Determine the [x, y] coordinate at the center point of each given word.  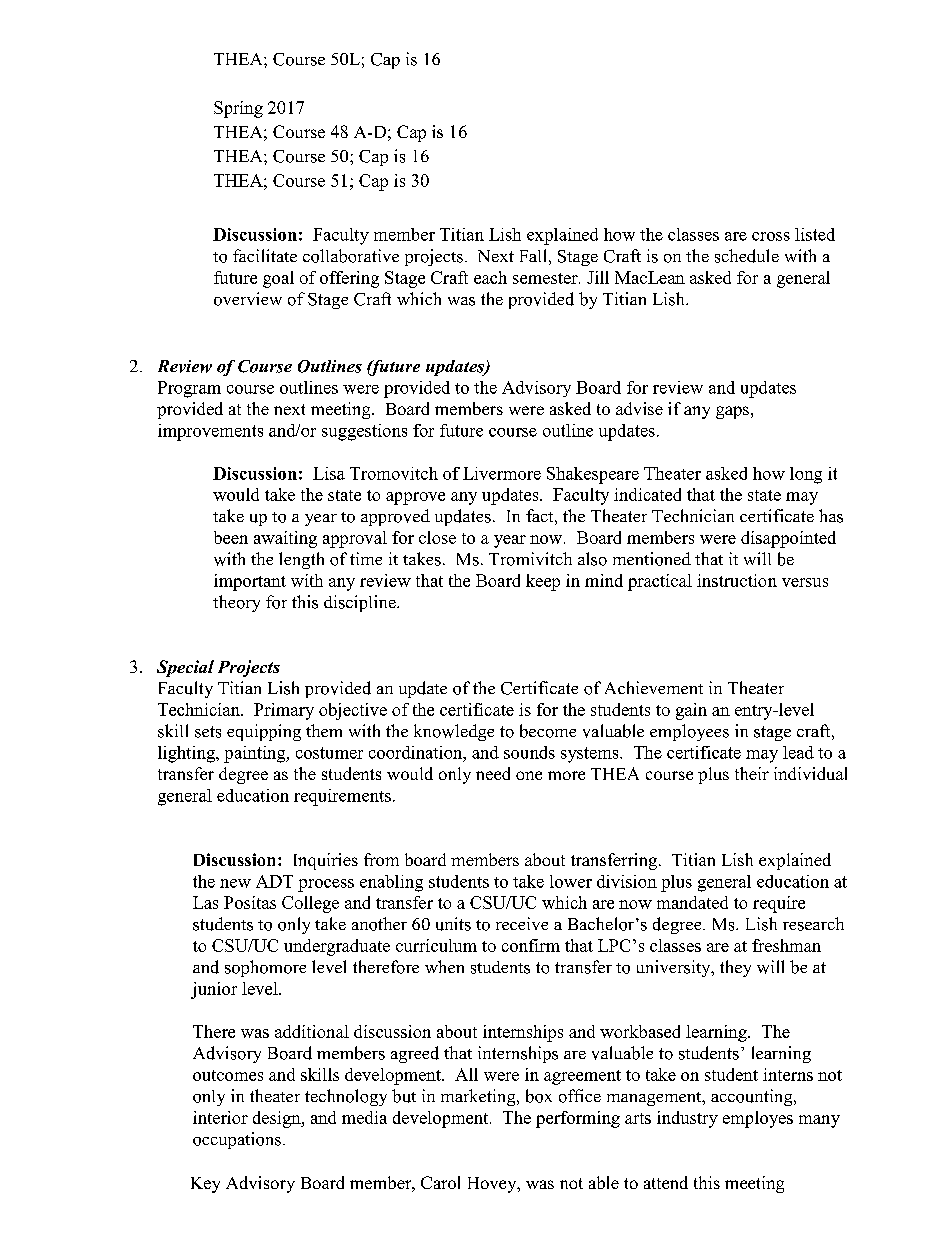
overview [248, 299]
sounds [529, 752]
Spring [238, 109]
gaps [732, 412]
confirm [531, 945]
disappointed [788, 539]
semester [546, 278]
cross [771, 236]
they [735, 968]
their [752, 773]
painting [256, 754]
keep [543, 582]
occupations [237, 1140]
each [490, 277]
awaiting [285, 539]
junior [214, 990]
